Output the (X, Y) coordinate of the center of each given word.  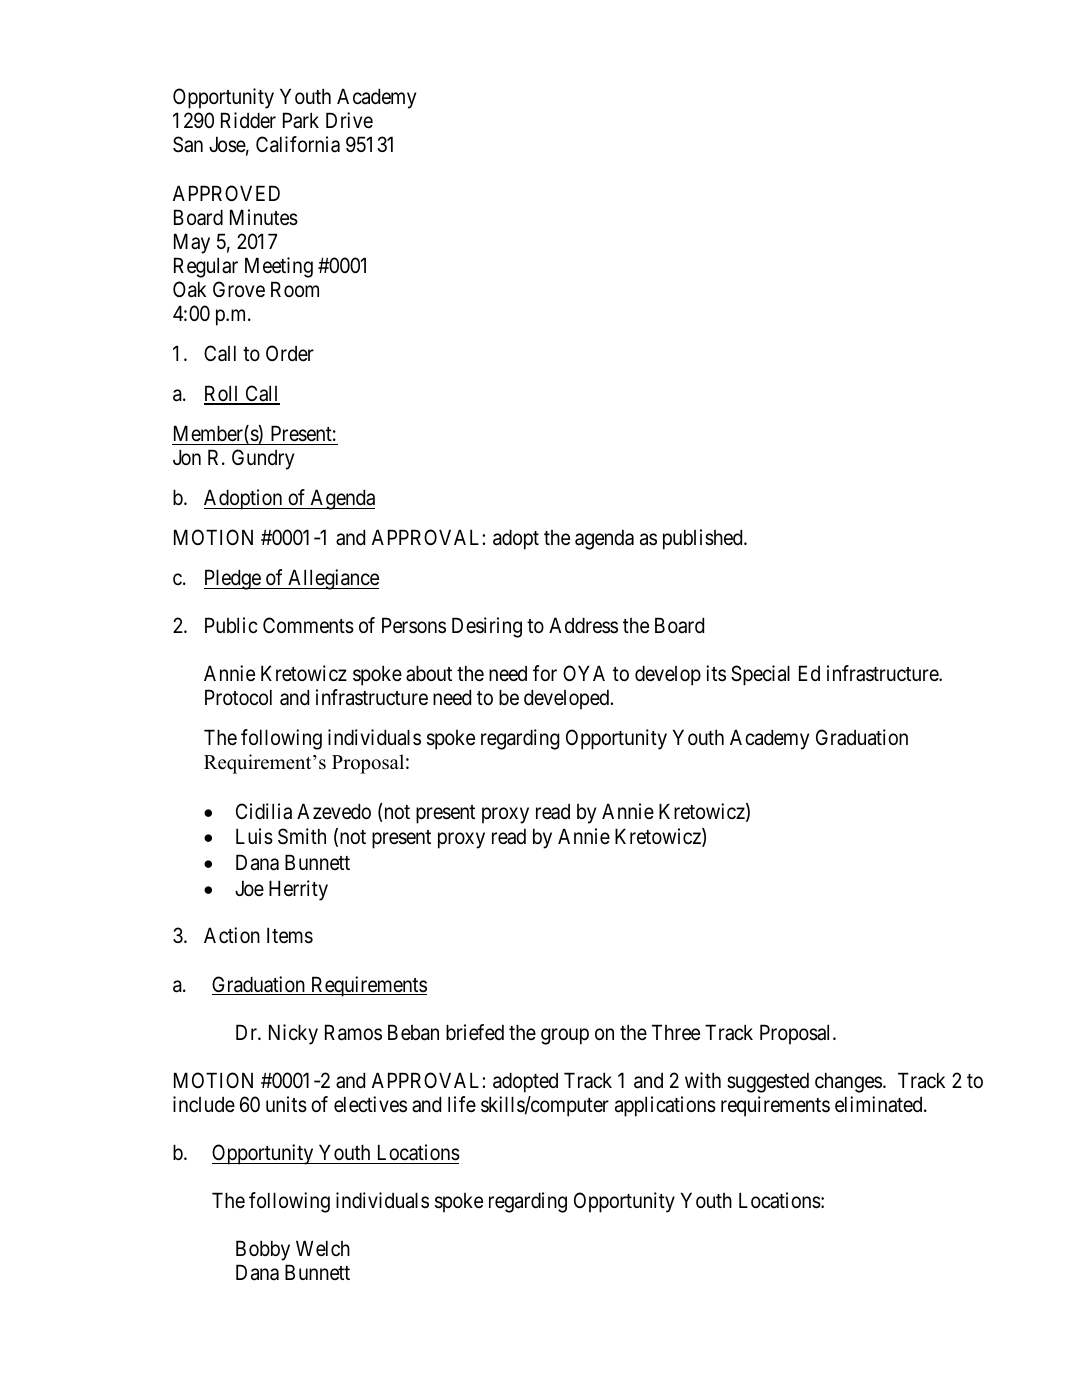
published (704, 539)
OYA (584, 673)
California (298, 144)
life (462, 1104)
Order (290, 353)
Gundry (263, 459)
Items (290, 936)
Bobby (263, 1250)
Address (583, 625)
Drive (349, 120)
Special (760, 675)
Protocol (238, 697)
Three (676, 1032)
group (565, 1036)
